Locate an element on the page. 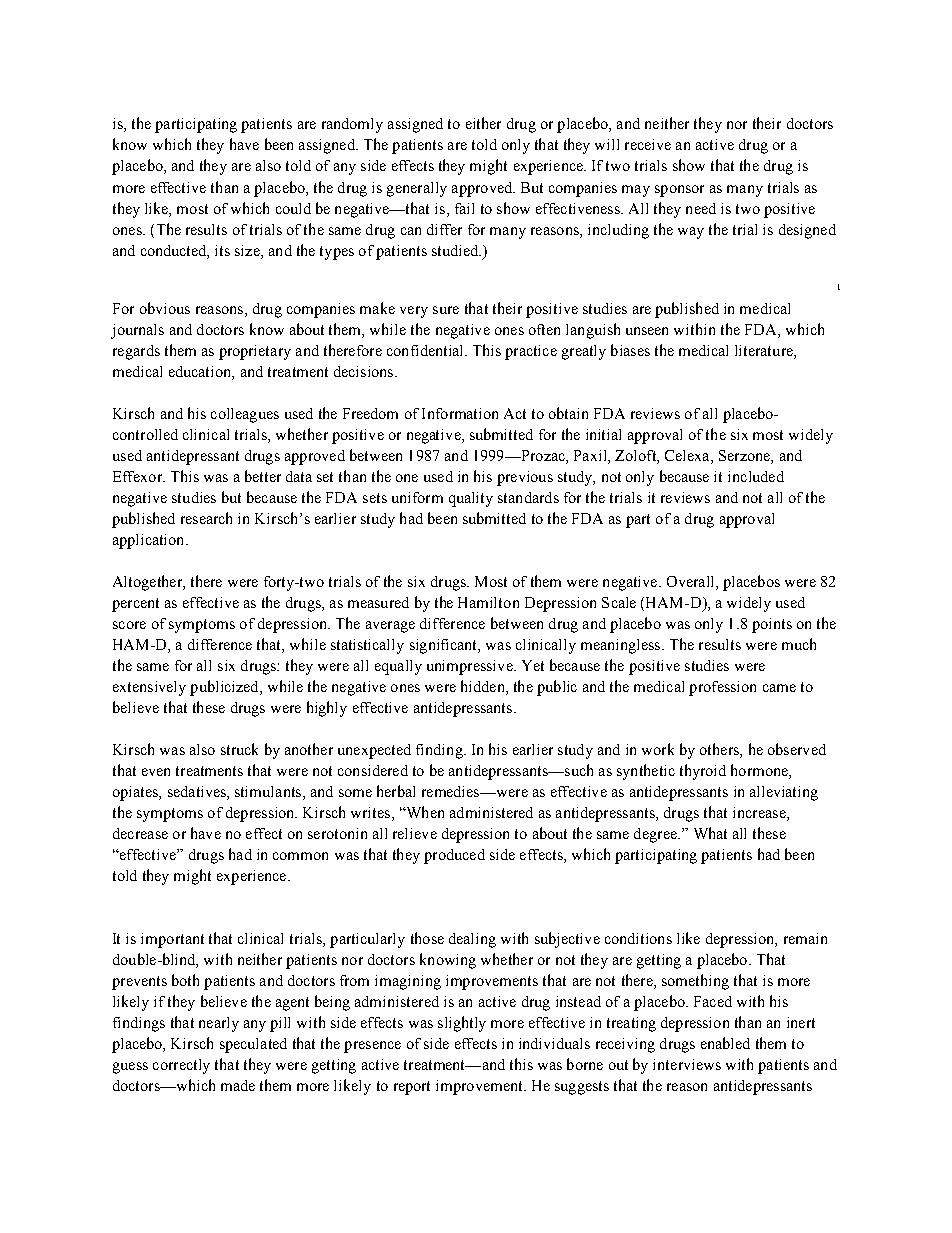  Celexa is located at coordinates (688, 455).
